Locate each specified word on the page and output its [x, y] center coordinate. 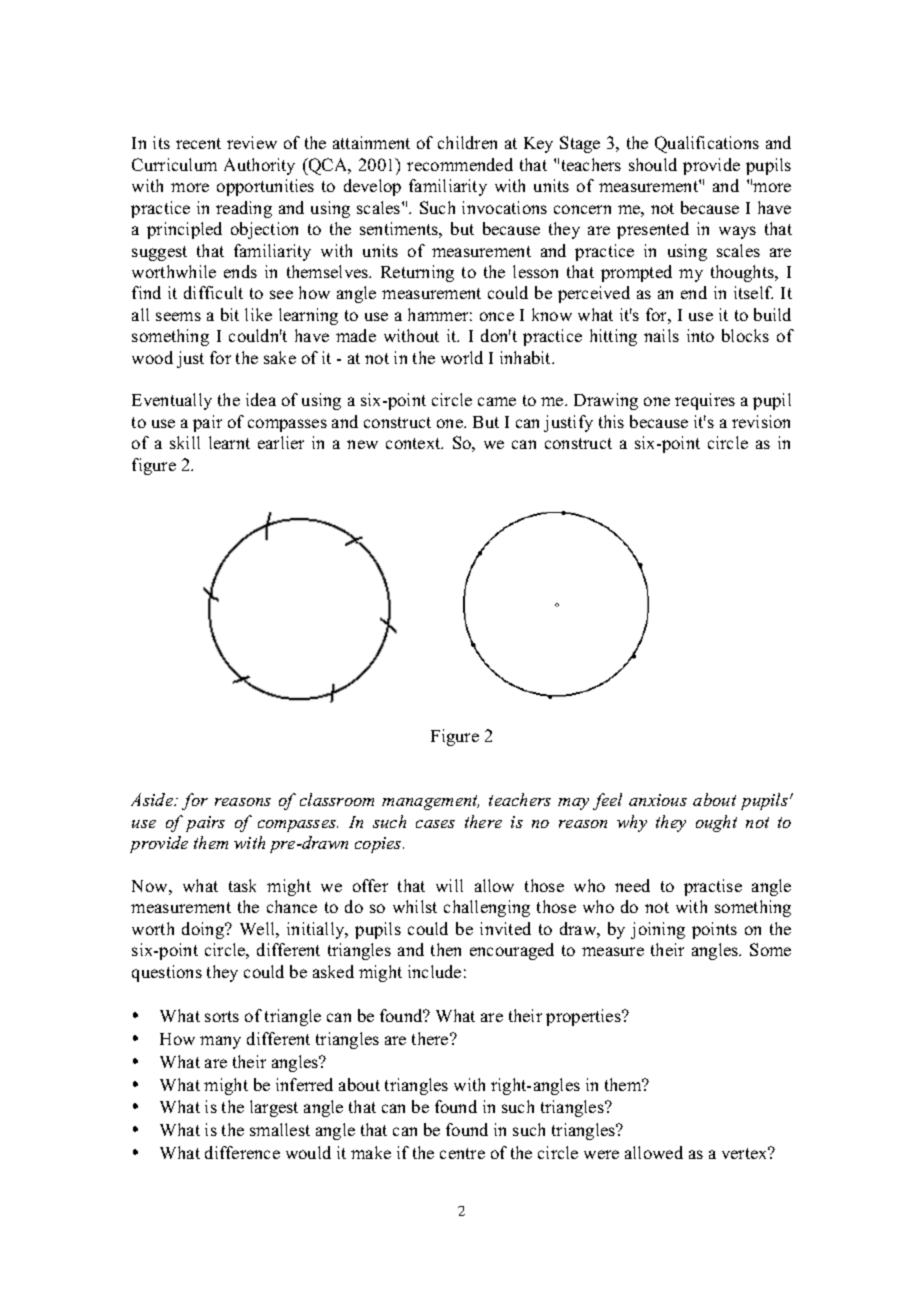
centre [462, 1153]
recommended [460, 164]
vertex [746, 1153]
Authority [259, 166]
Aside [153, 799]
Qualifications [707, 144]
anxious [658, 800]
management [430, 802]
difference [242, 1152]
